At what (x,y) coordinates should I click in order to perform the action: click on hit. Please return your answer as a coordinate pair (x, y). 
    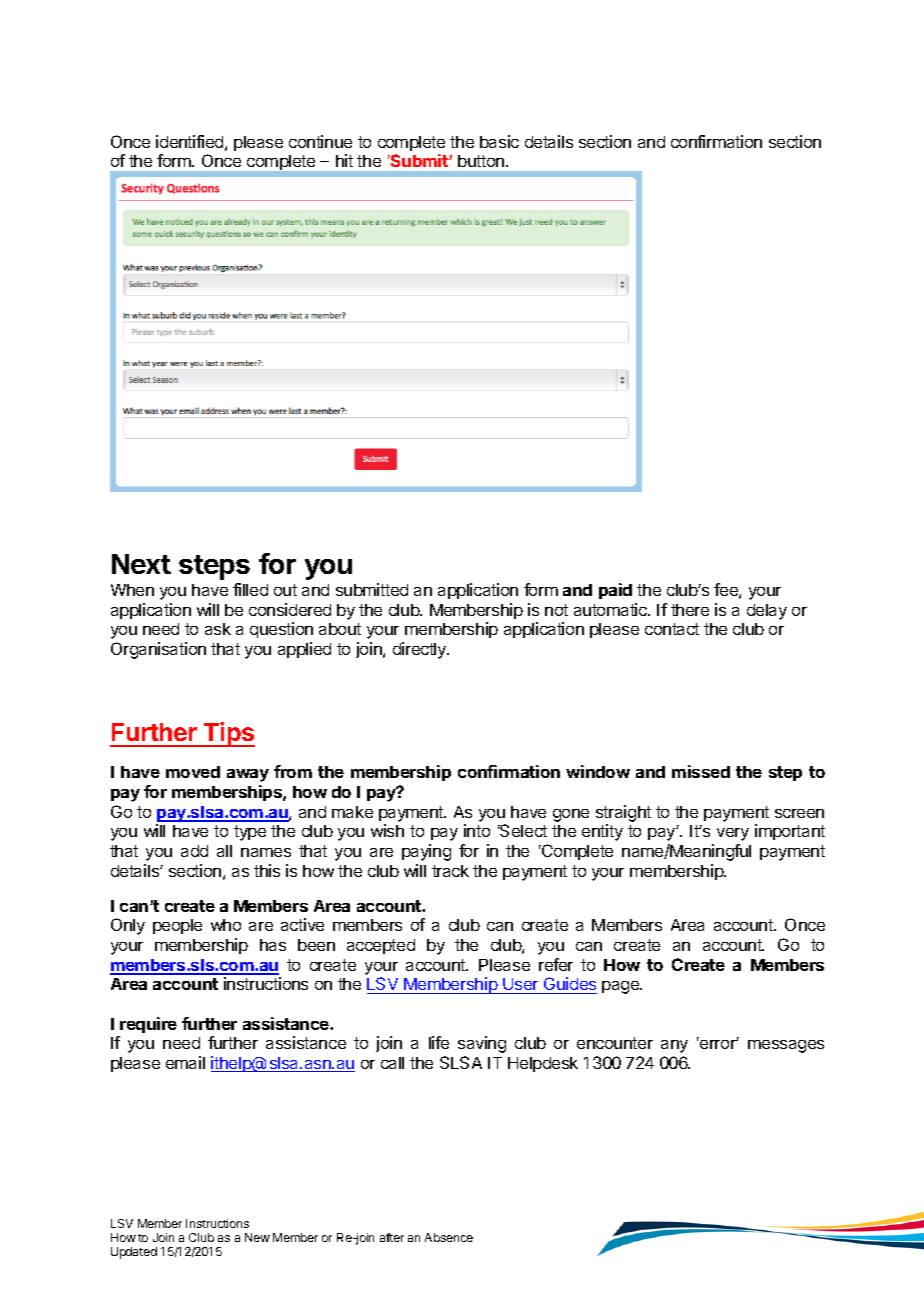
    Looking at the image, I should click on (344, 160).
